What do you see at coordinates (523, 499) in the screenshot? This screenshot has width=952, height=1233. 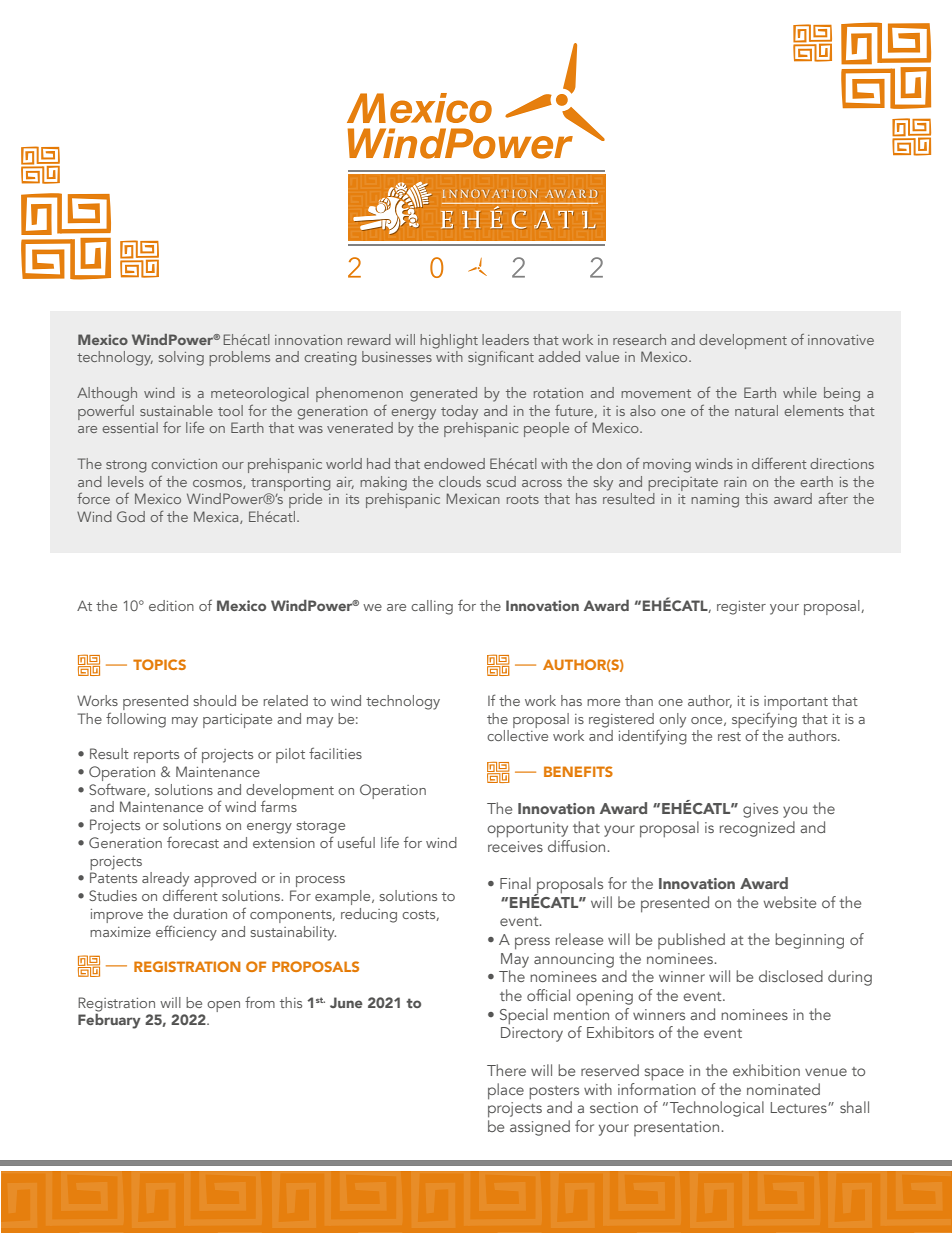 I see `roots` at bounding box center [523, 499].
